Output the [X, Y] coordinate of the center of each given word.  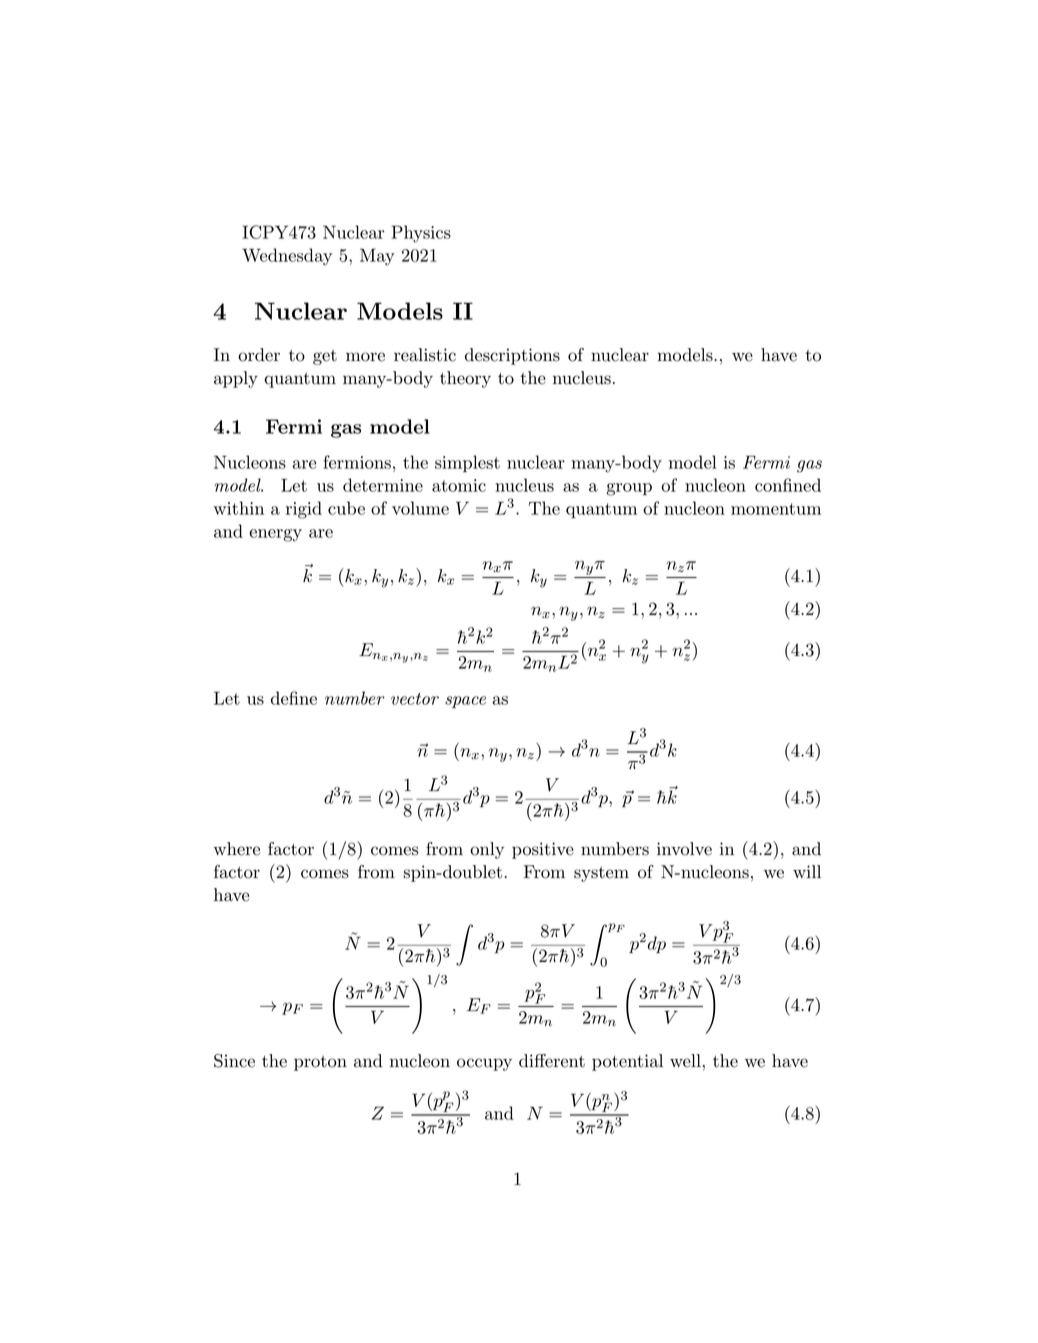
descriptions [512, 356]
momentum [776, 509]
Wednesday [287, 257]
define [294, 698]
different [552, 1061]
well [685, 1061]
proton [320, 1063]
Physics [421, 234]
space [465, 702]
